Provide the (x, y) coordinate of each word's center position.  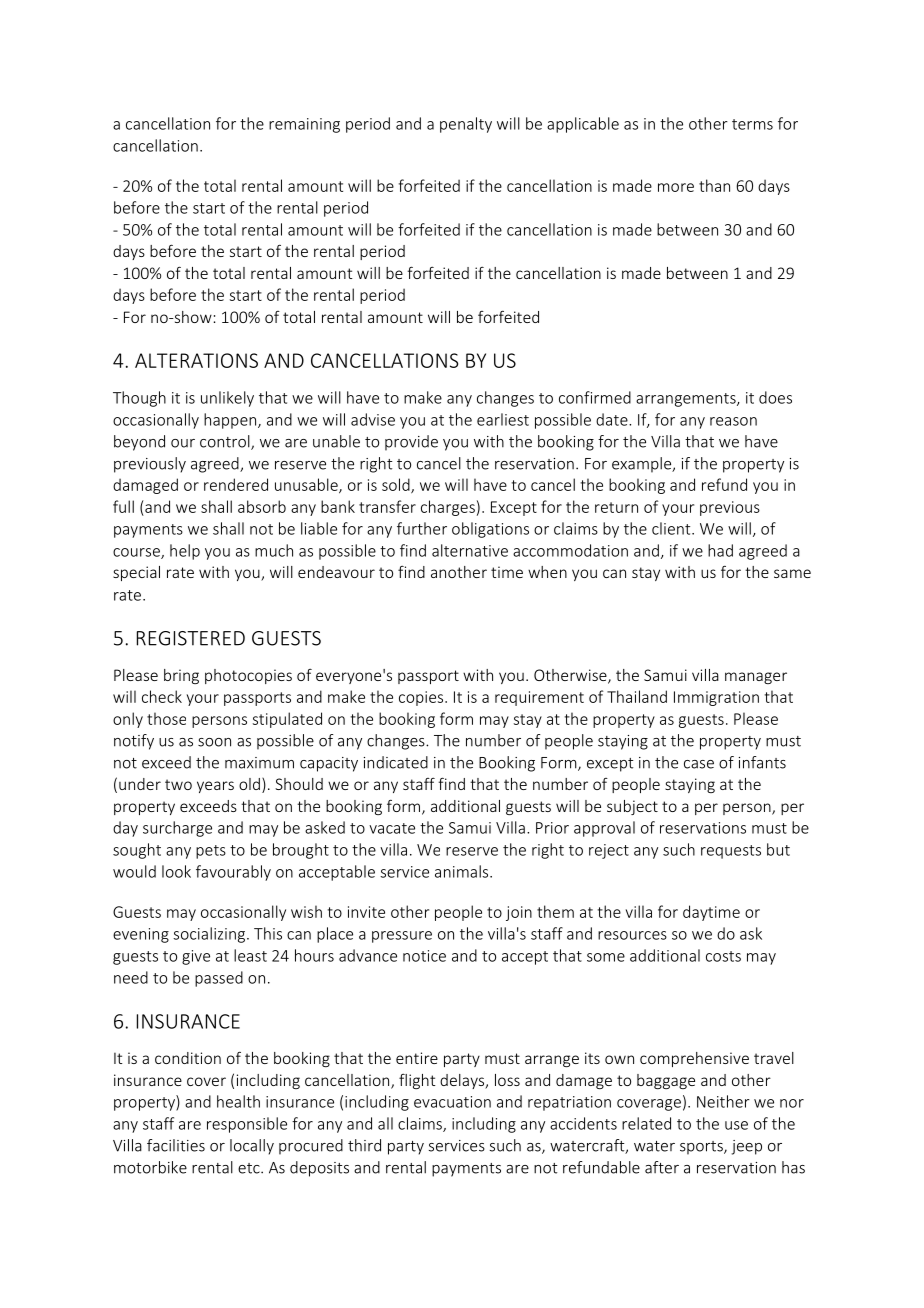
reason (733, 421)
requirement (539, 698)
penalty (466, 125)
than (714, 185)
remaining (304, 125)
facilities (176, 1145)
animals (463, 871)
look (176, 871)
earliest (503, 419)
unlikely (227, 399)
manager (756, 678)
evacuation (452, 1102)
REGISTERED (191, 638)
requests (731, 852)
